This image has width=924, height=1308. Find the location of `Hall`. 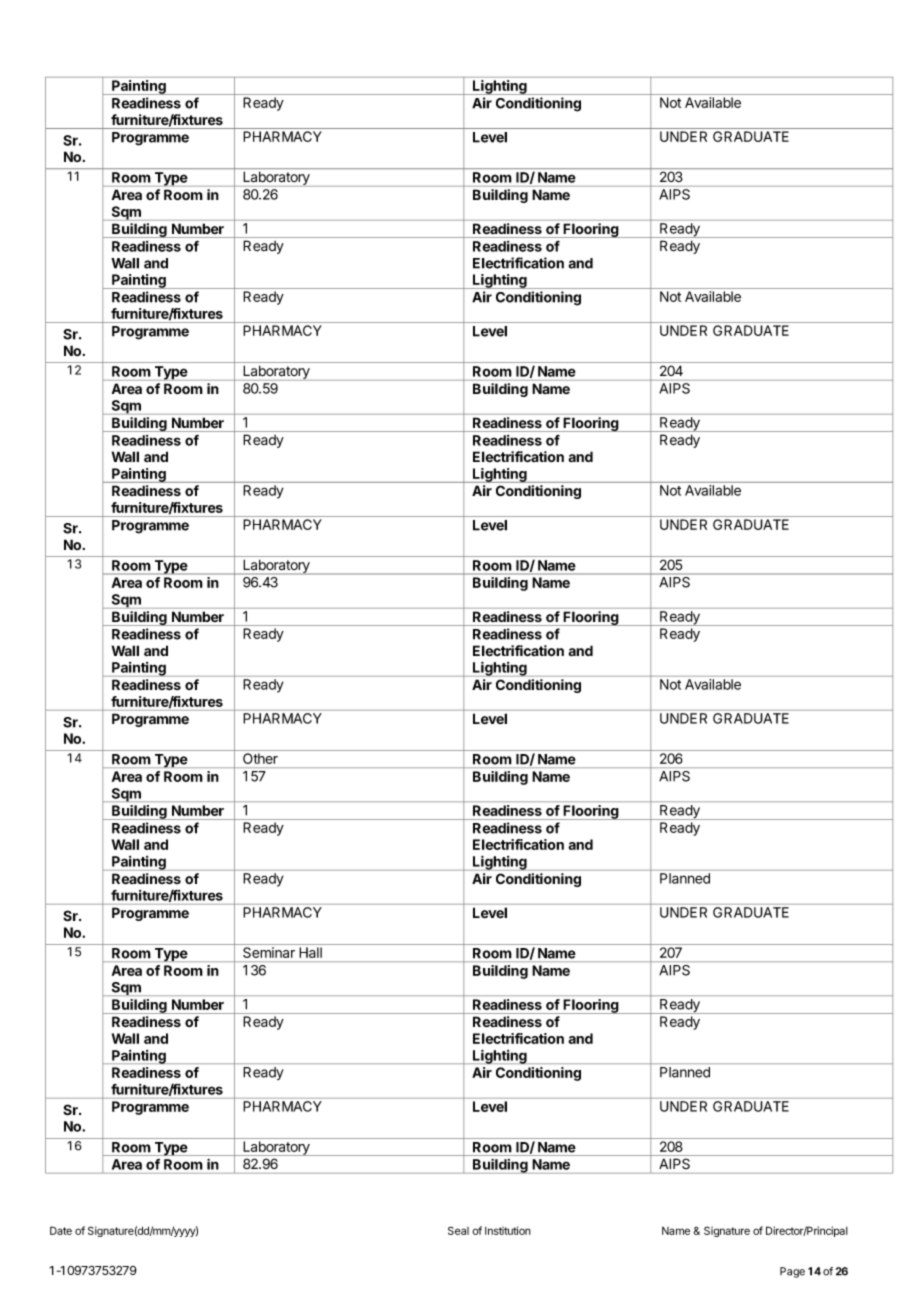

Hall is located at coordinates (311, 952).
